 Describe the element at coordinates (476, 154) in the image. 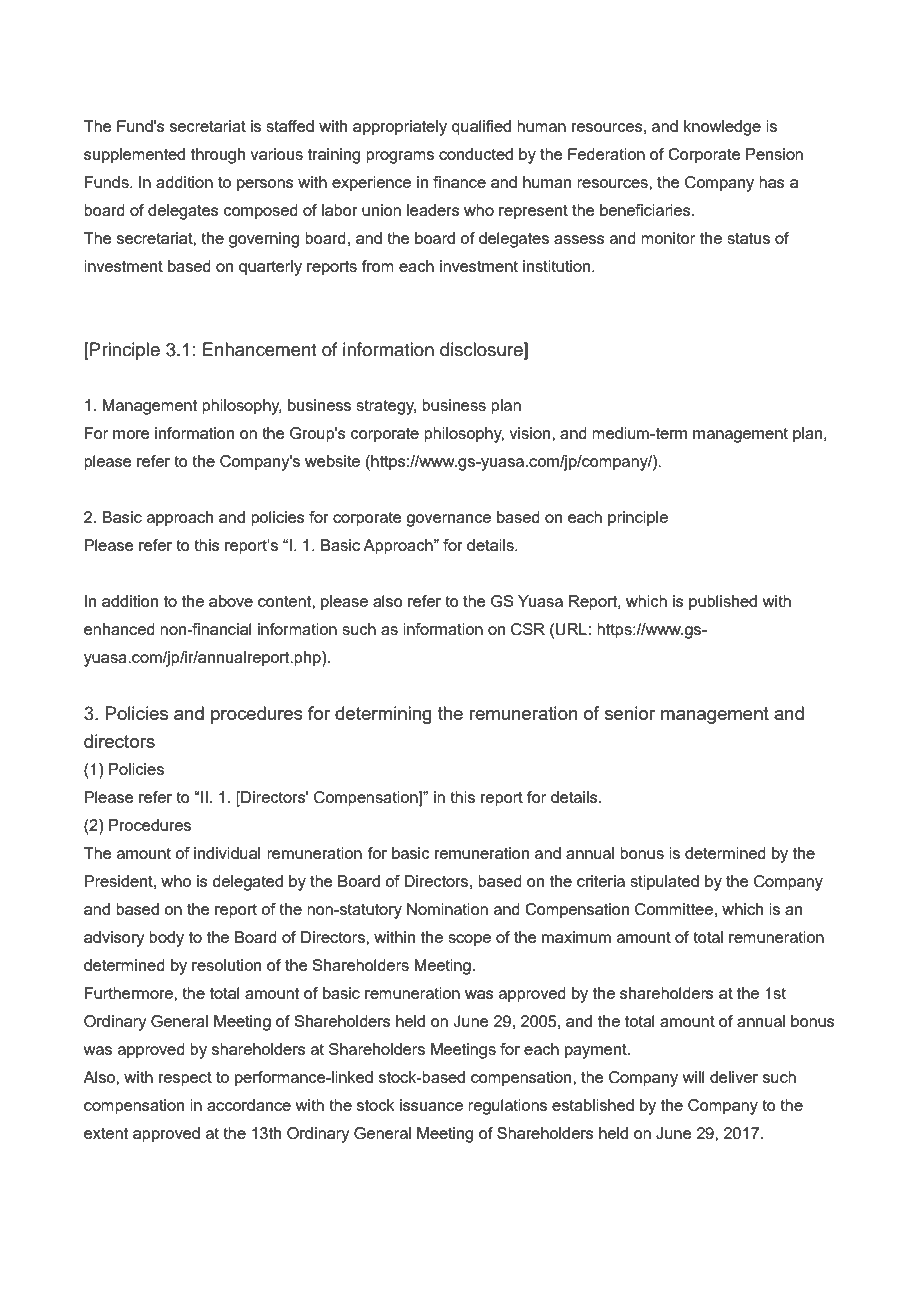

I see `conducted` at that location.
